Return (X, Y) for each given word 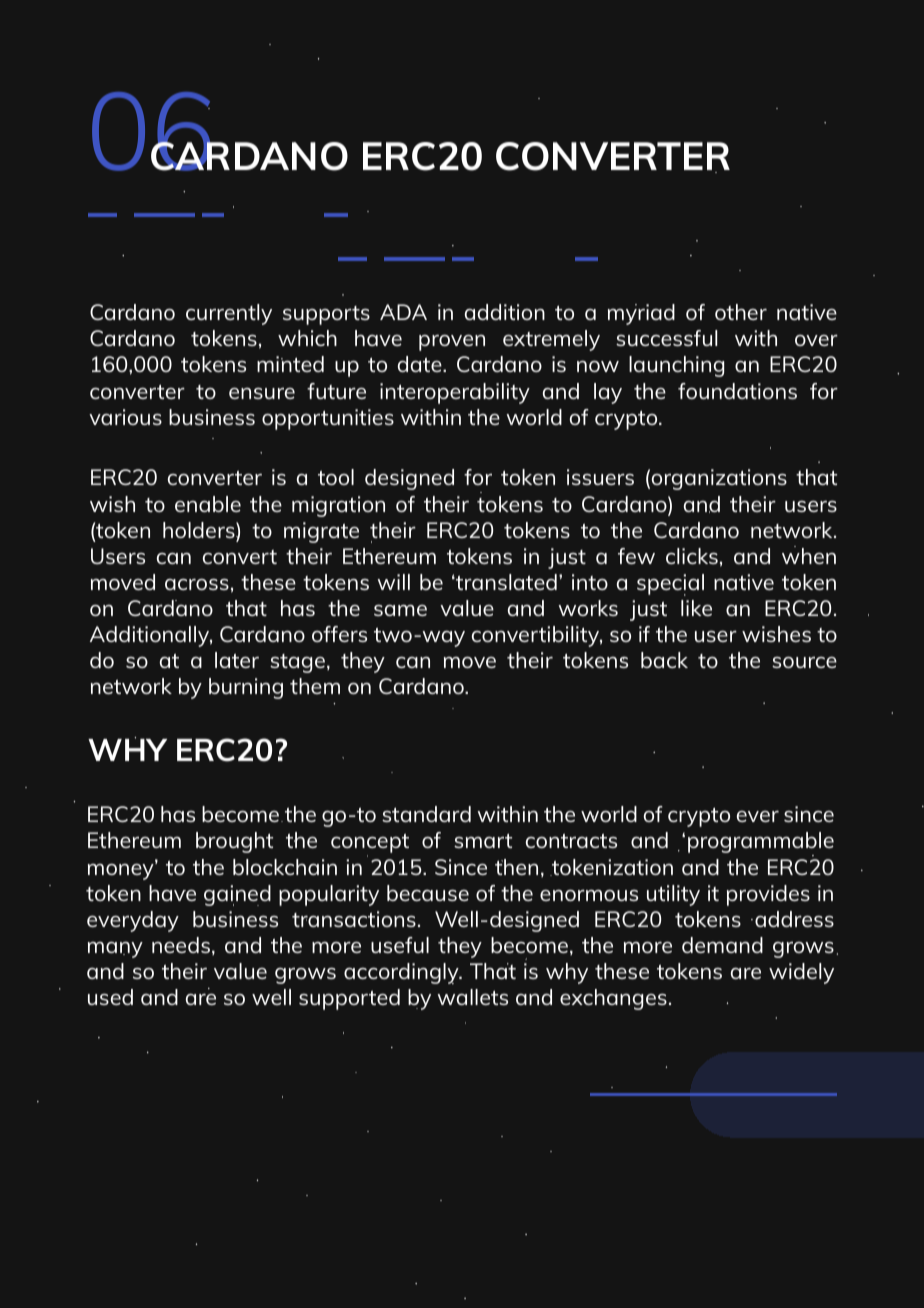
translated (505, 582)
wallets (472, 997)
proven (452, 343)
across (197, 584)
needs (181, 945)
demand (722, 945)
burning (246, 688)
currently (229, 314)
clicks (692, 556)
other (741, 312)
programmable (761, 844)
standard (426, 814)
